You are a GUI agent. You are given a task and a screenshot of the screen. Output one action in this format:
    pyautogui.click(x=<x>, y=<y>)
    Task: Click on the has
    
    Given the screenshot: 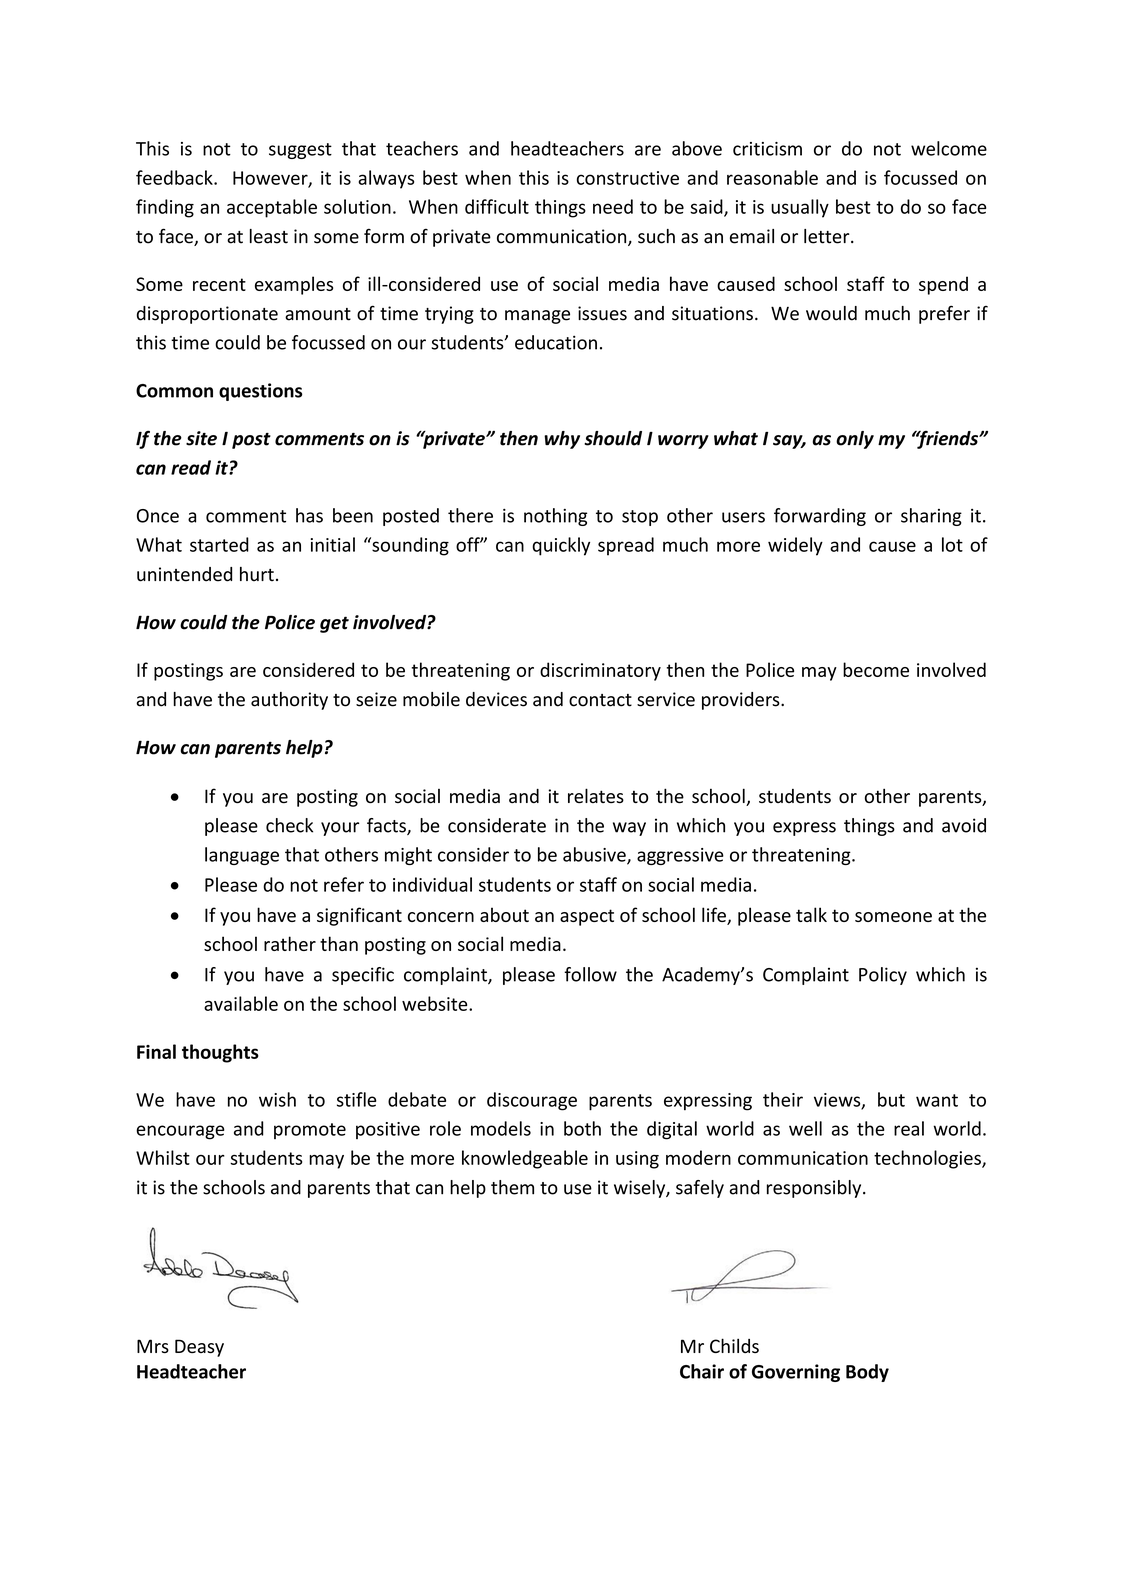 What is the action you would take?
    pyautogui.click(x=309, y=515)
